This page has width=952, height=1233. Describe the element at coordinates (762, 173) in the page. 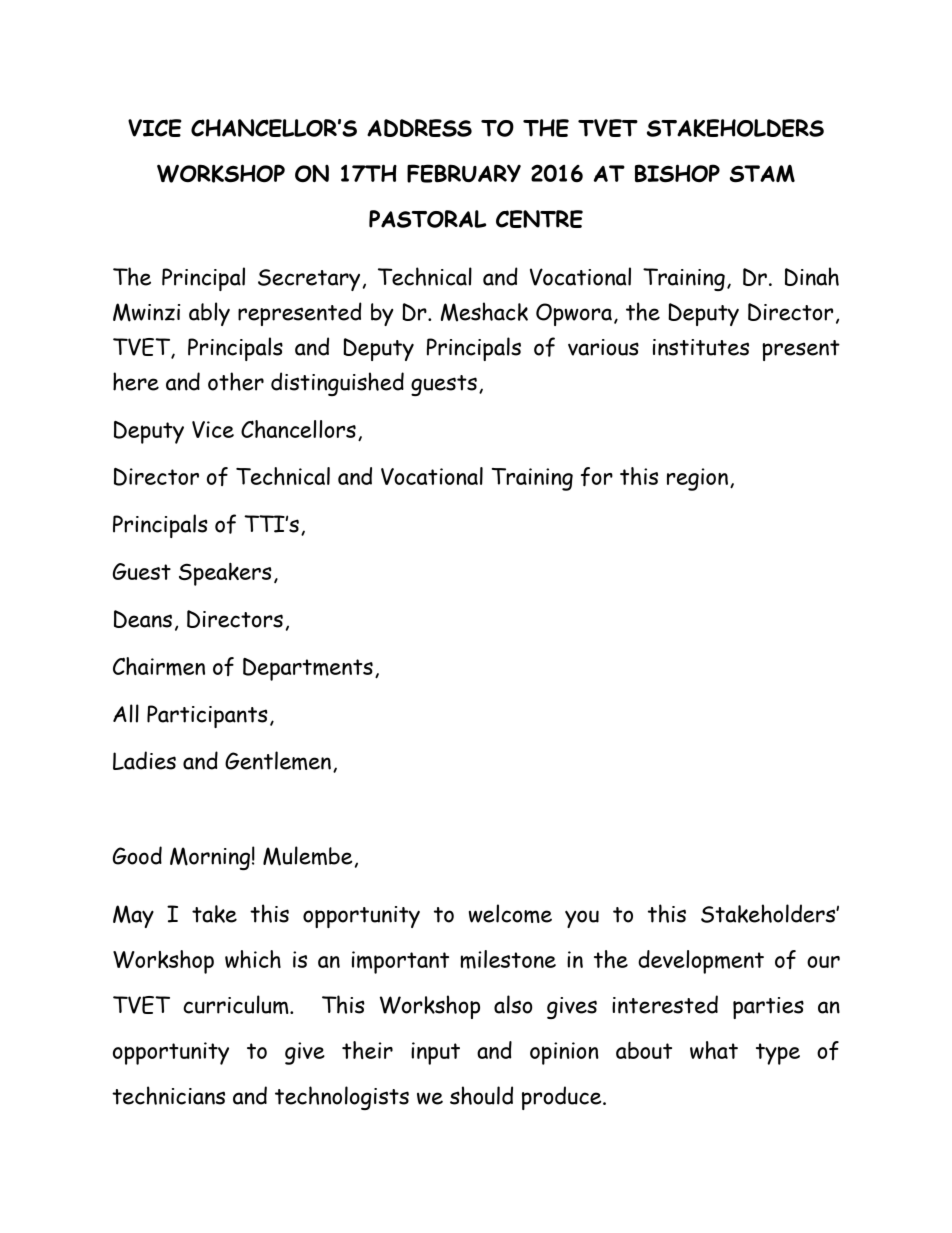

I see `STAM` at that location.
